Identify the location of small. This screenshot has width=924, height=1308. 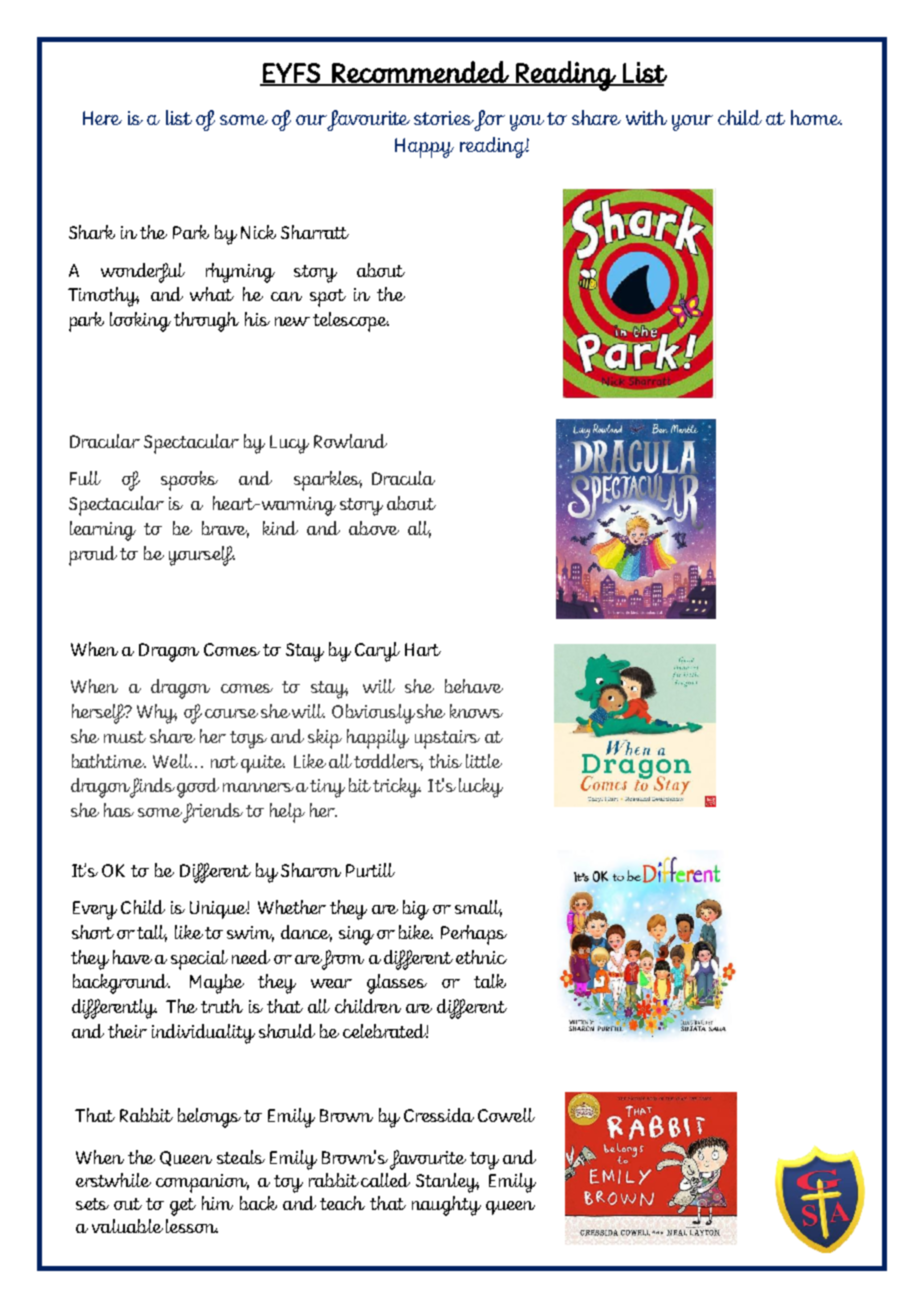
(478, 908).
